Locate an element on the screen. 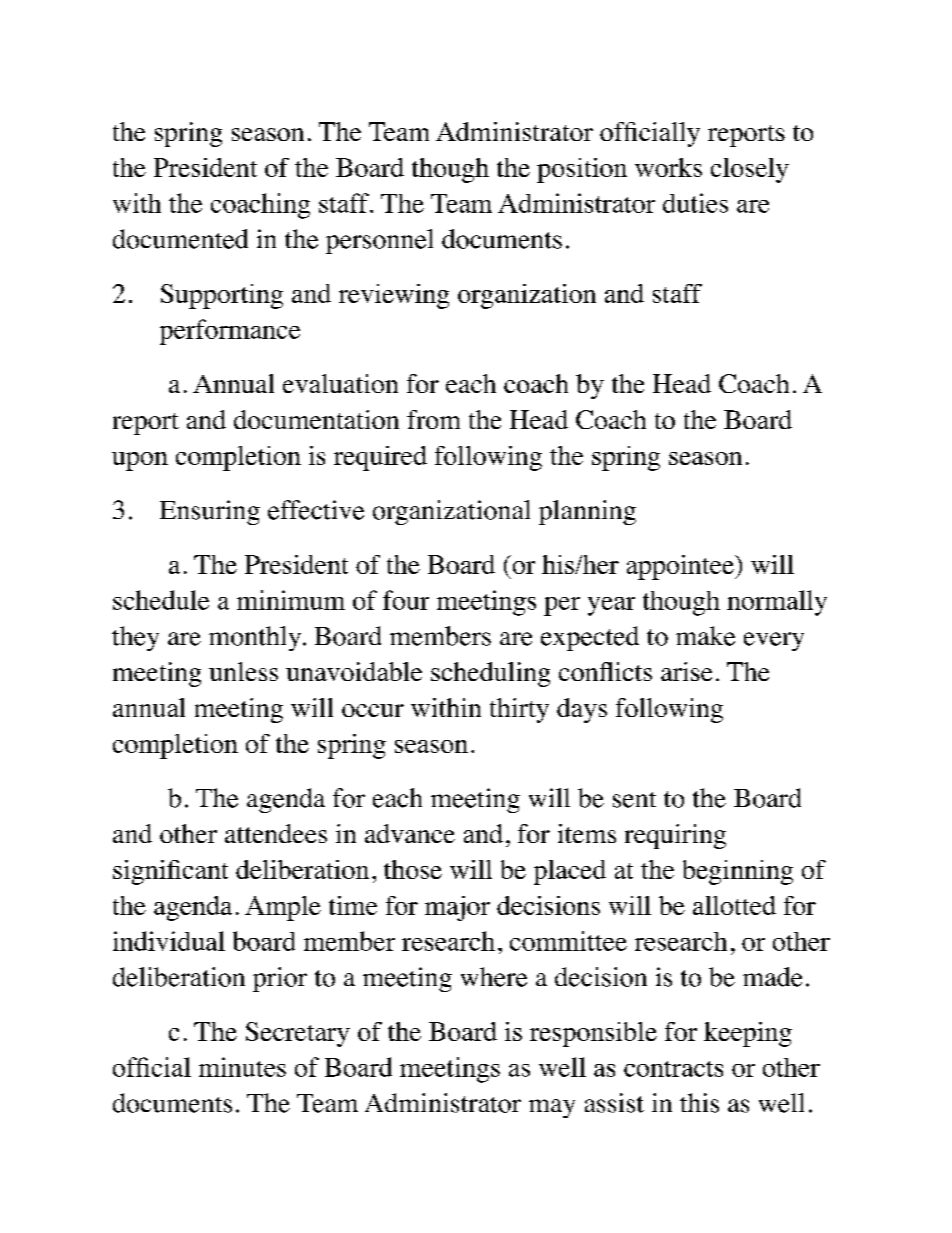 This screenshot has width=952, height=1233. personnel is located at coordinates (379, 241).
